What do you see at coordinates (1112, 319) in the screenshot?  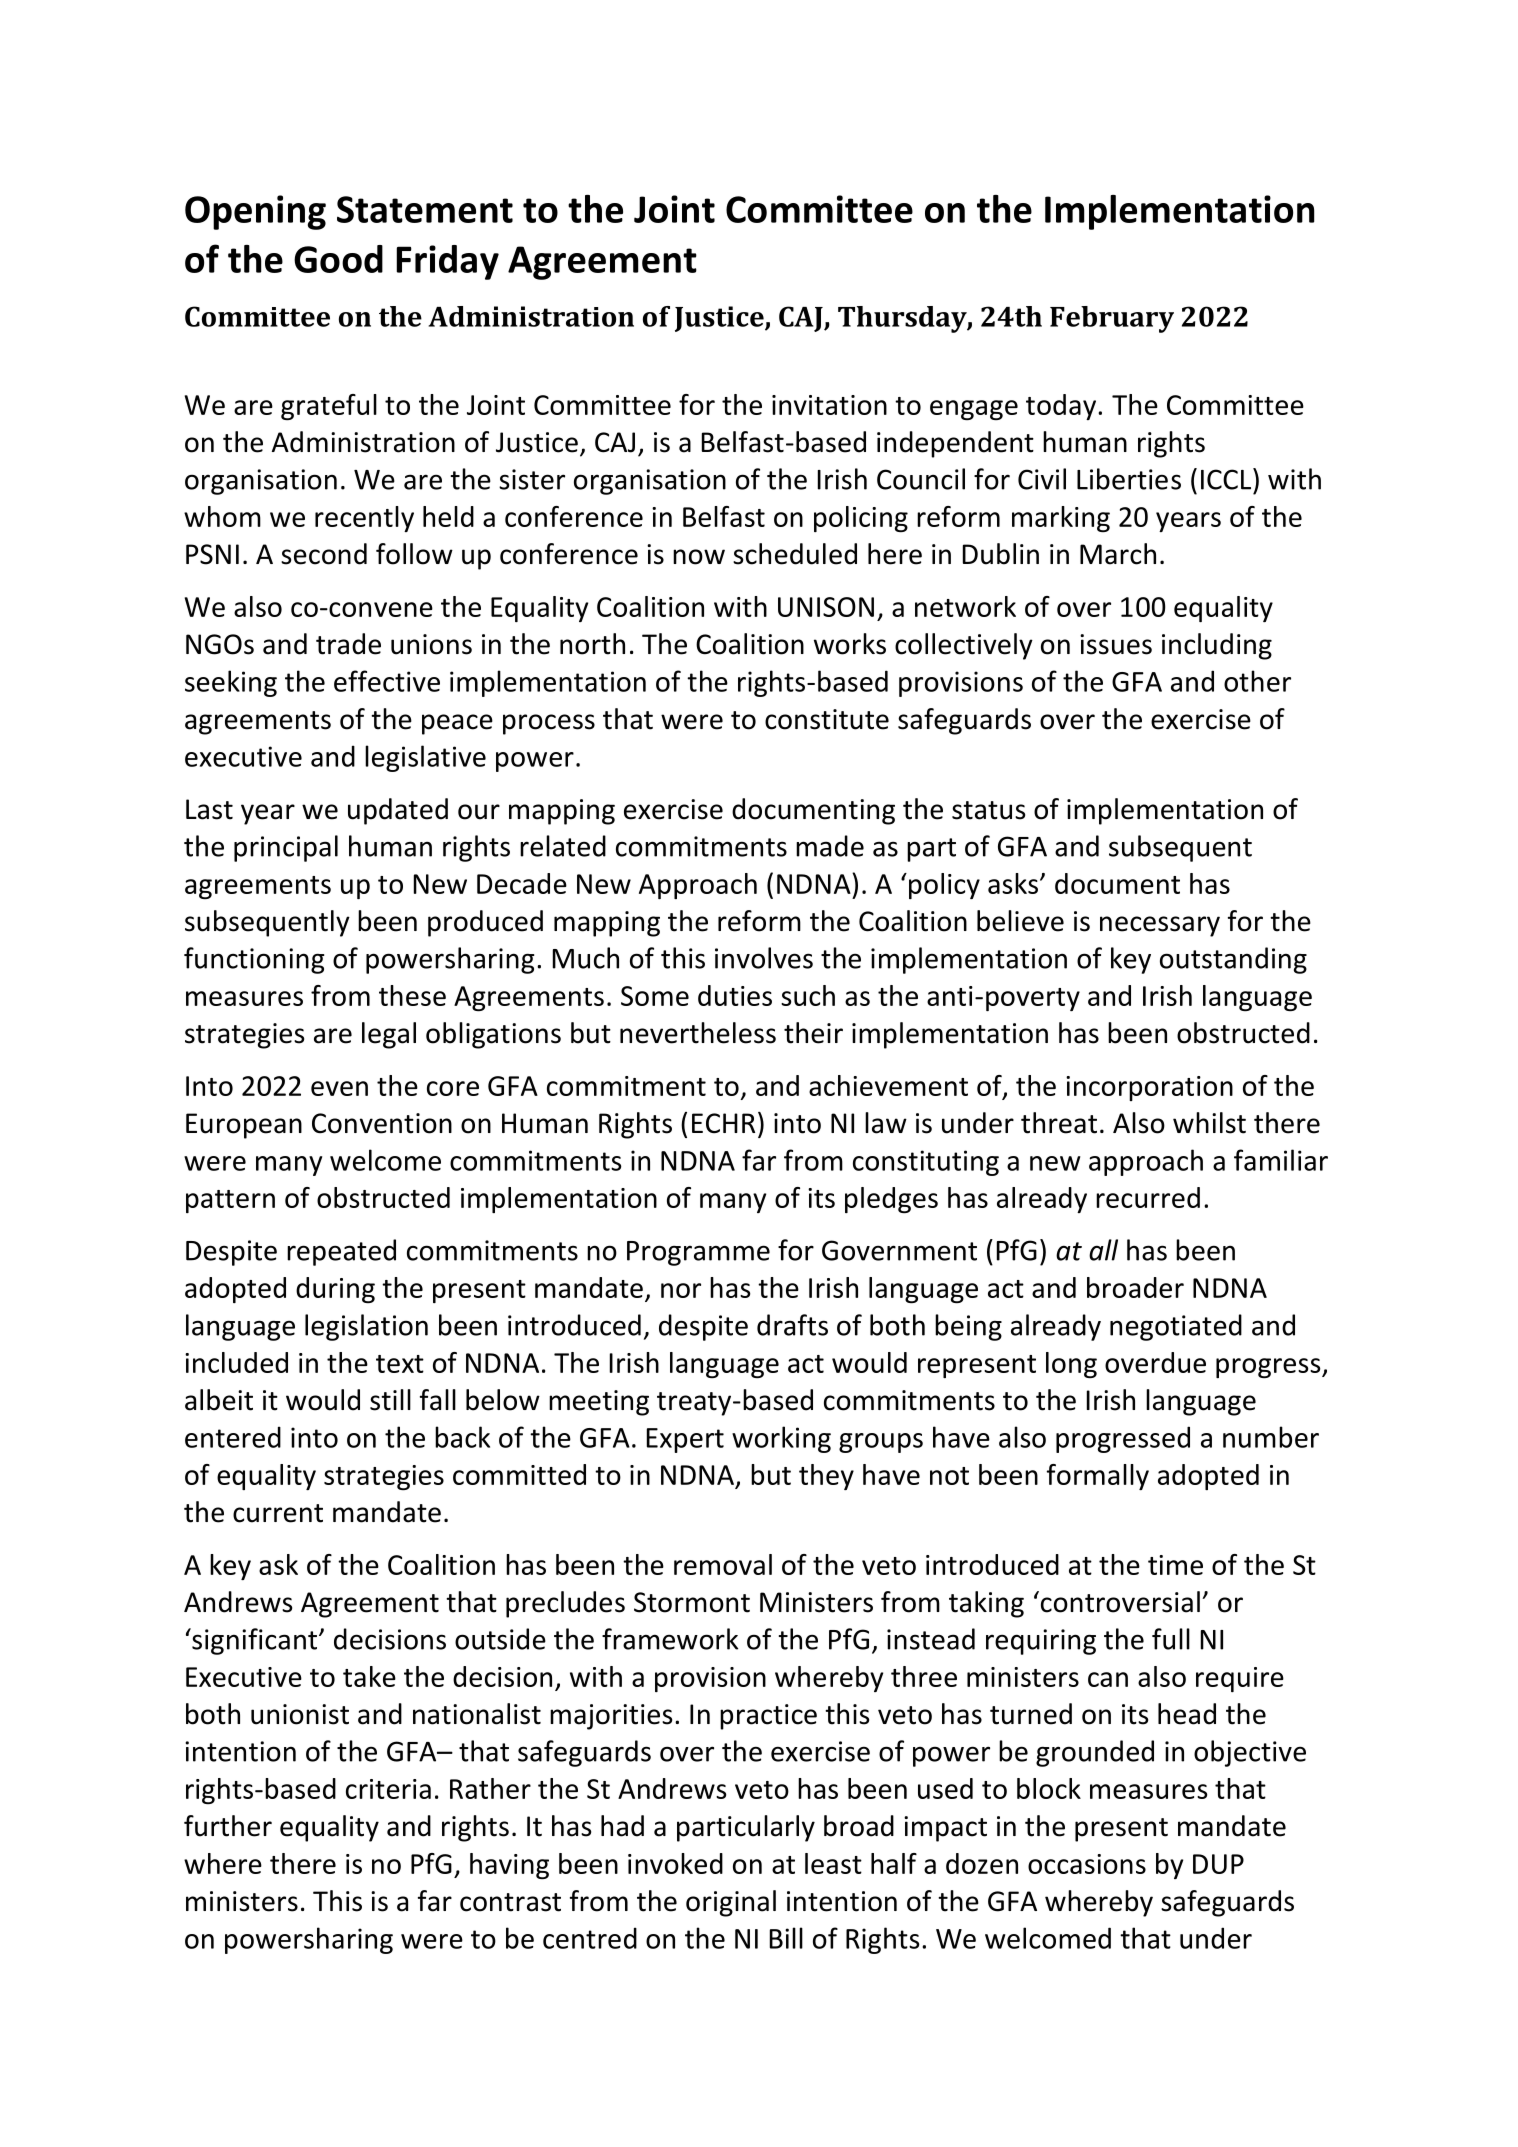 I see `February` at bounding box center [1112, 319].
